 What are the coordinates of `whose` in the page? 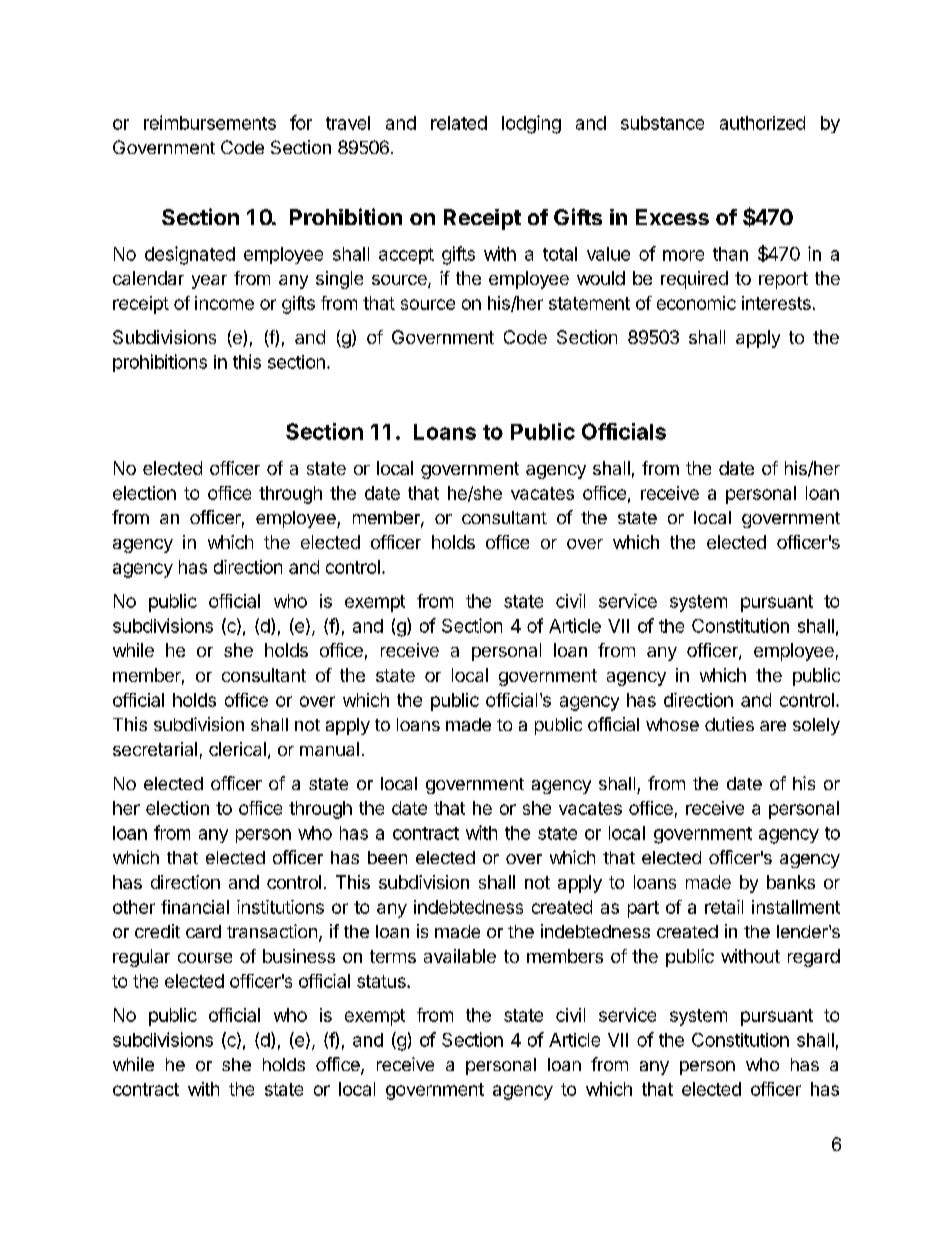 It's located at (672, 724).
